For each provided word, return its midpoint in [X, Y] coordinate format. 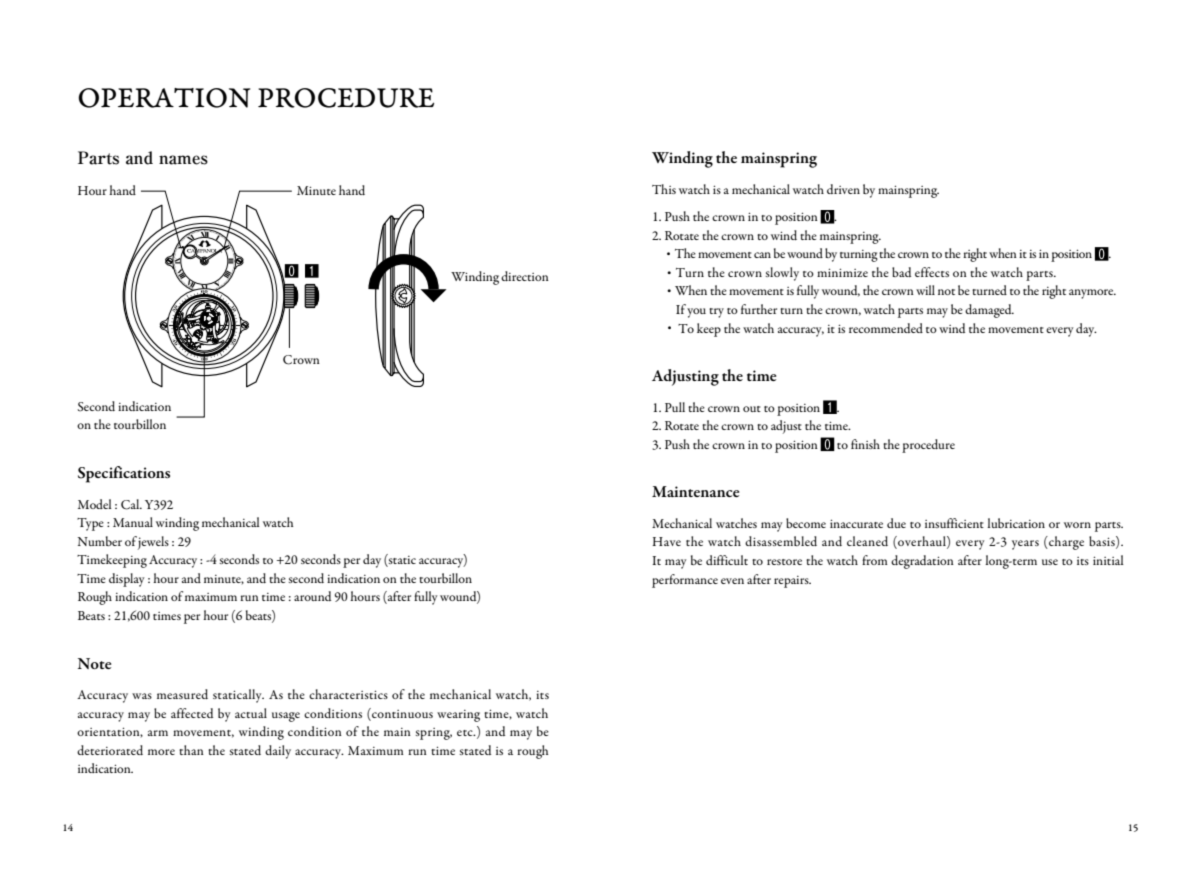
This [664, 189]
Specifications [124, 474]
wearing [458, 716]
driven [843, 189]
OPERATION [164, 98]
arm [158, 733]
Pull [675, 407]
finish [865, 444]
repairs [792, 582]
